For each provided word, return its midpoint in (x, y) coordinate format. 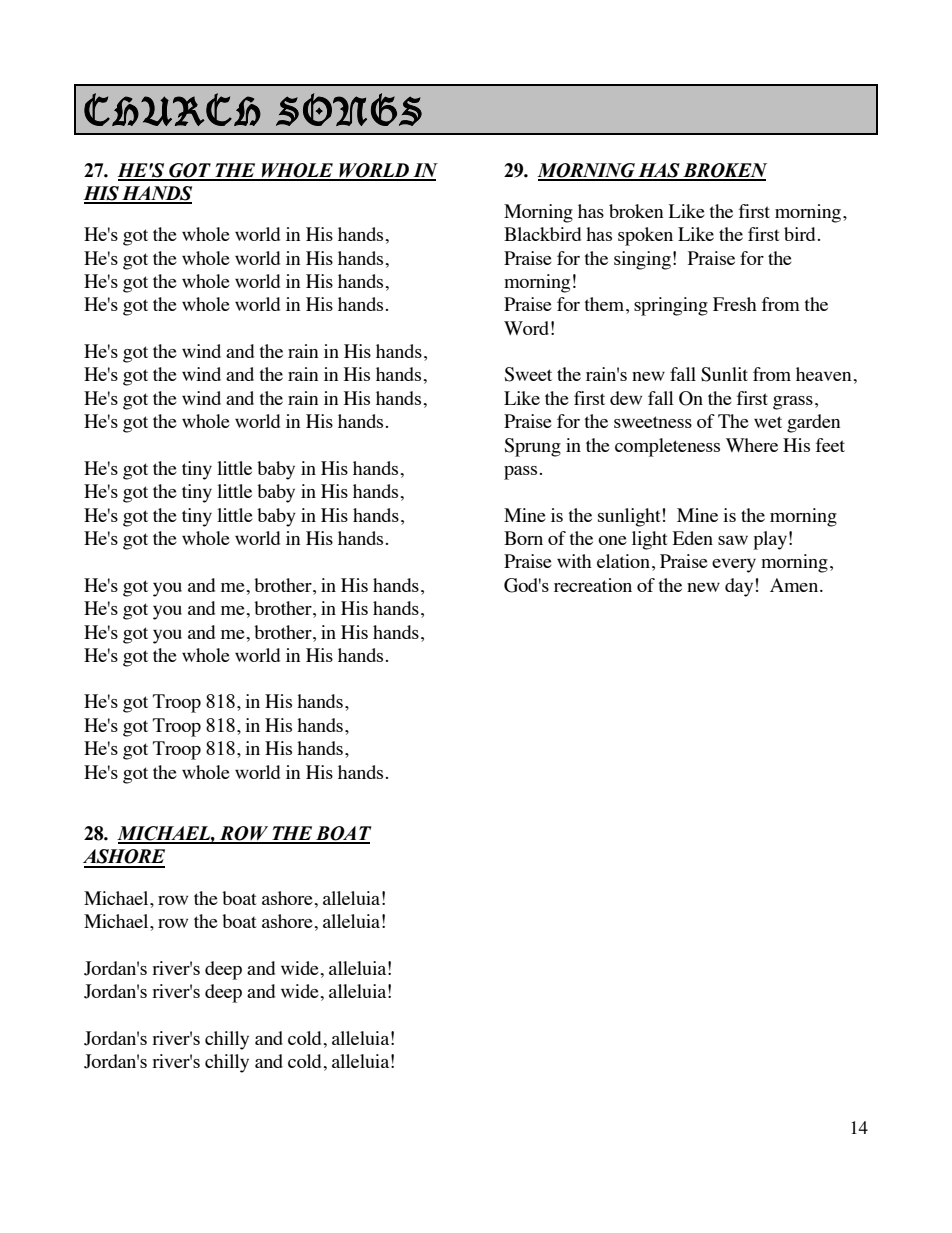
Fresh (735, 304)
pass (520, 473)
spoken (645, 236)
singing (642, 260)
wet (768, 422)
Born (523, 538)
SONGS (349, 109)
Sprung (532, 447)
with (574, 561)
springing (671, 306)
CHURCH (172, 109)
